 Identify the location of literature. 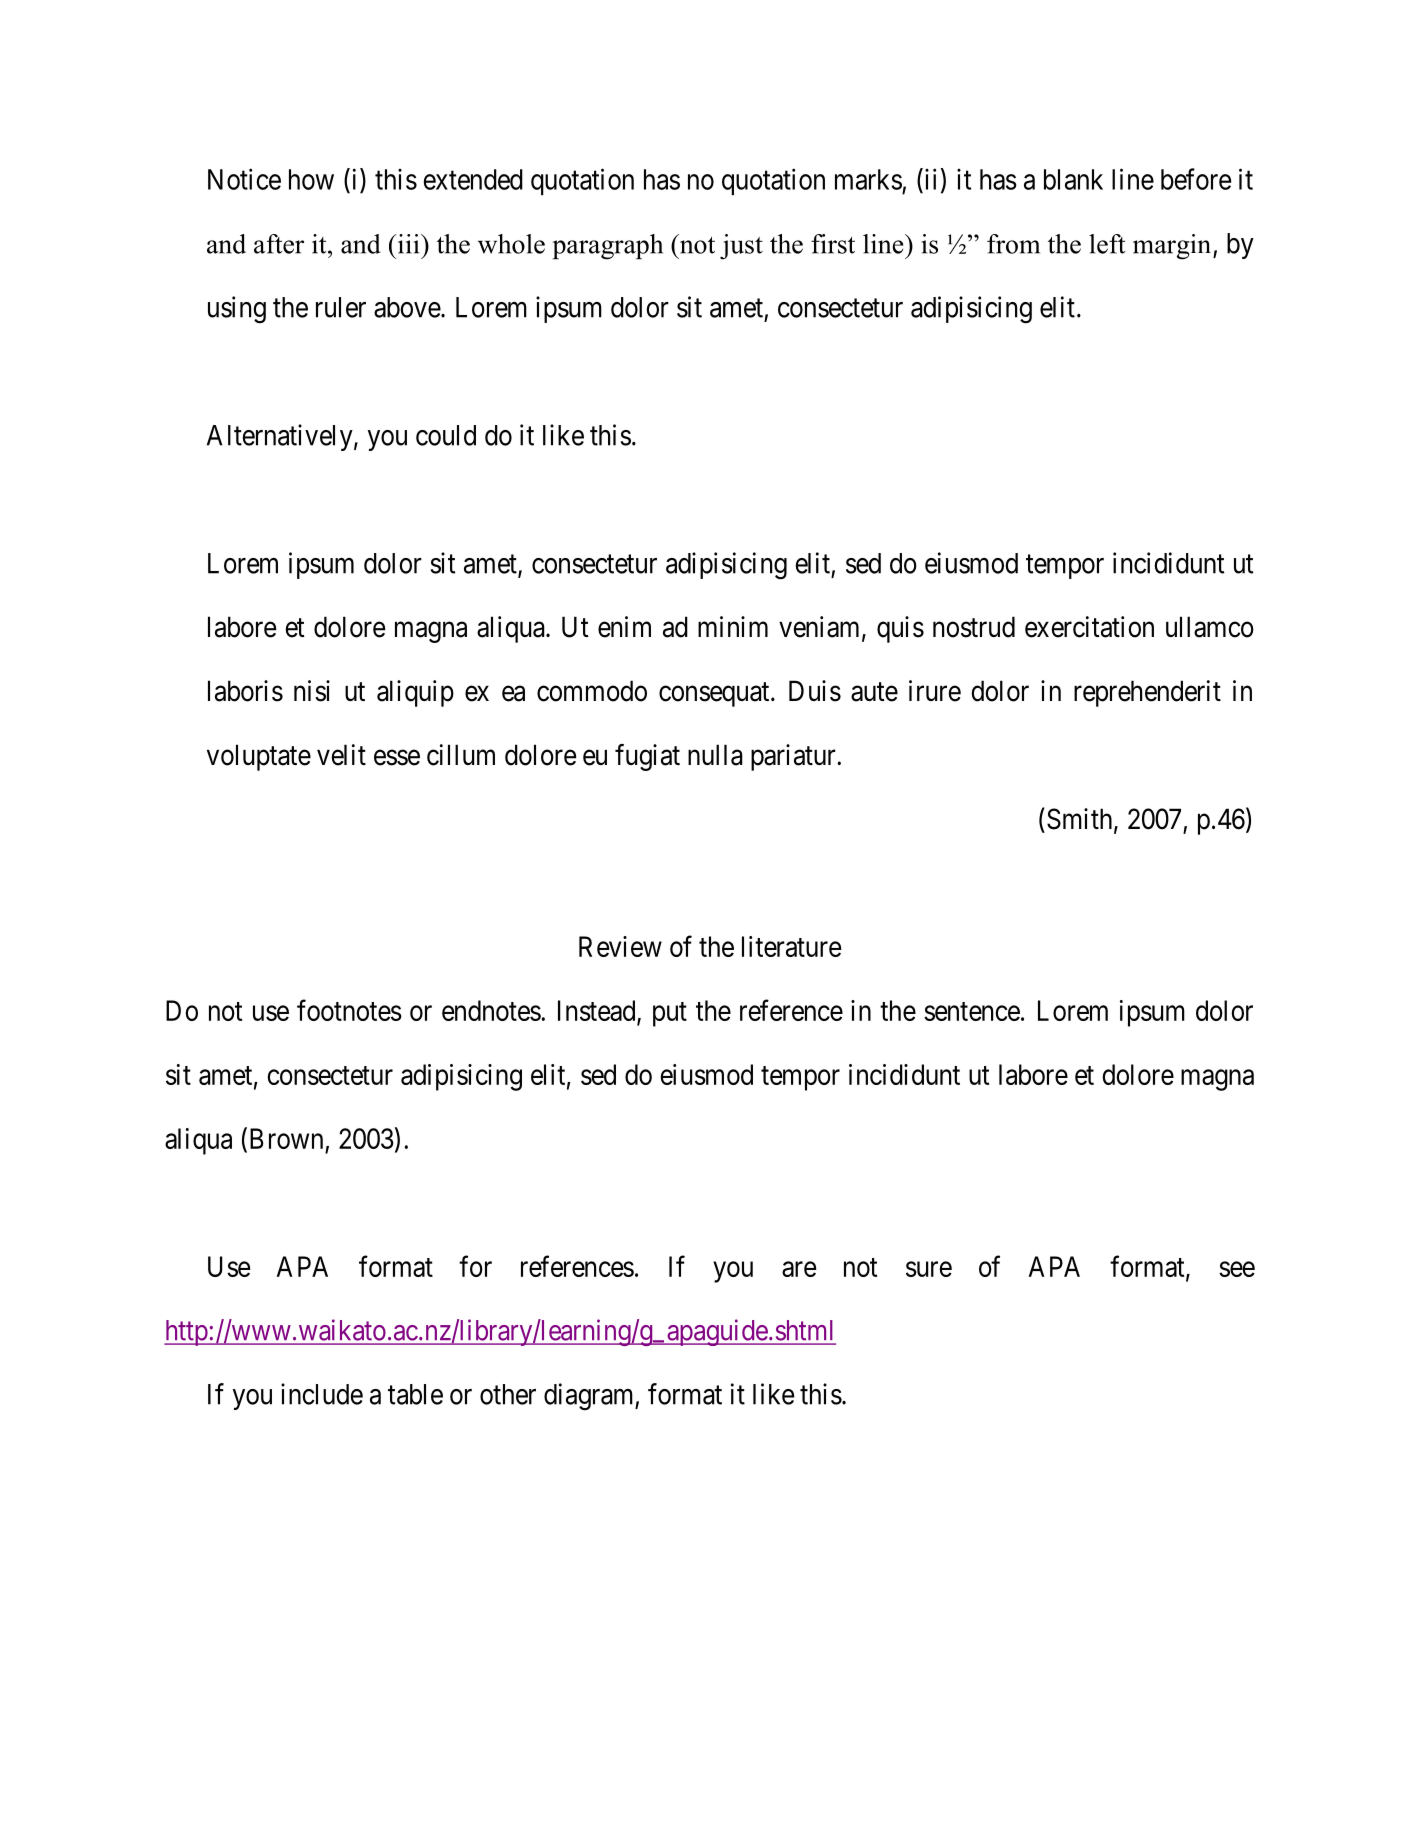
(791, 946).
